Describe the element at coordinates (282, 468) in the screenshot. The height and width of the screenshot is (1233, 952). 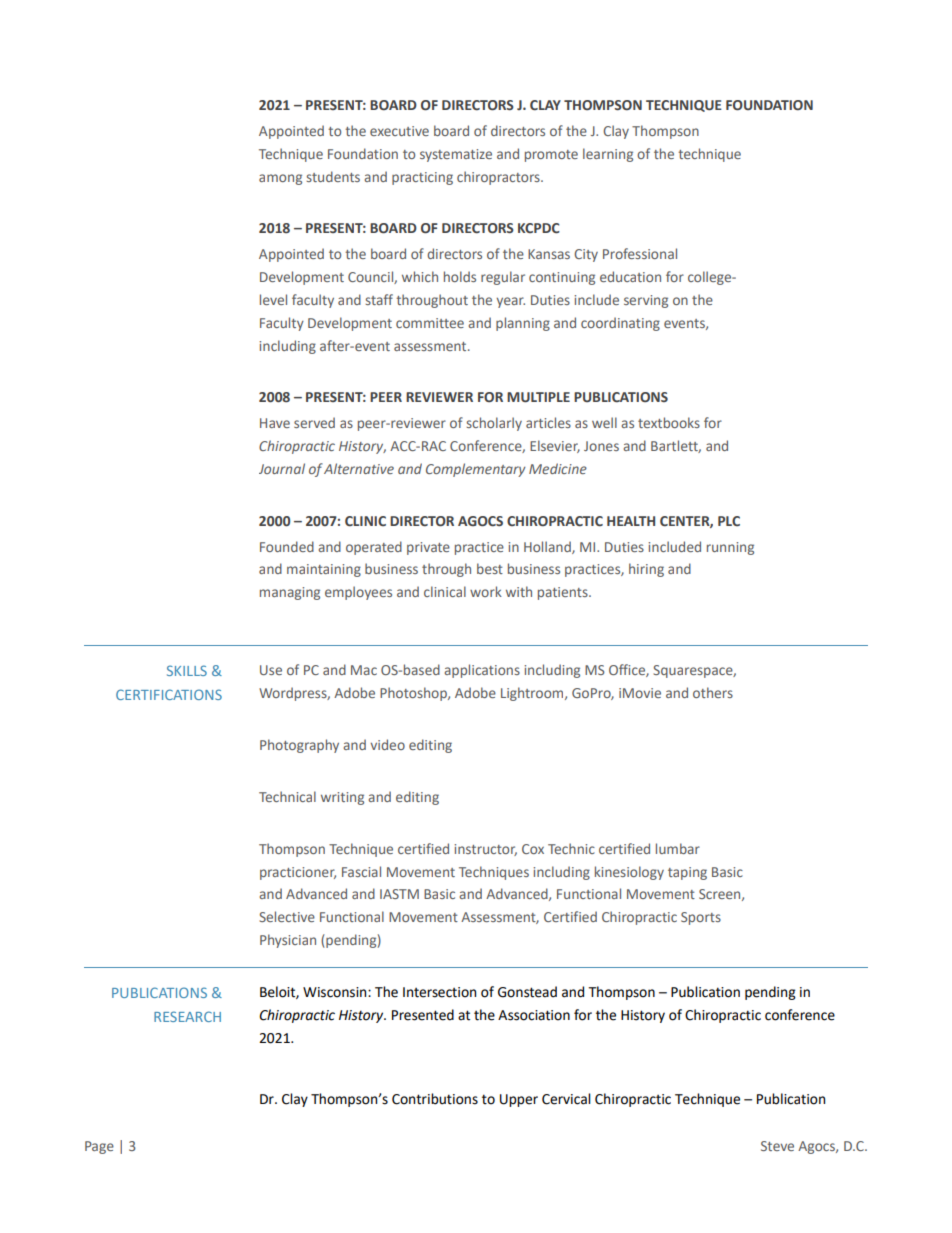
I see `Journal` at that location.
